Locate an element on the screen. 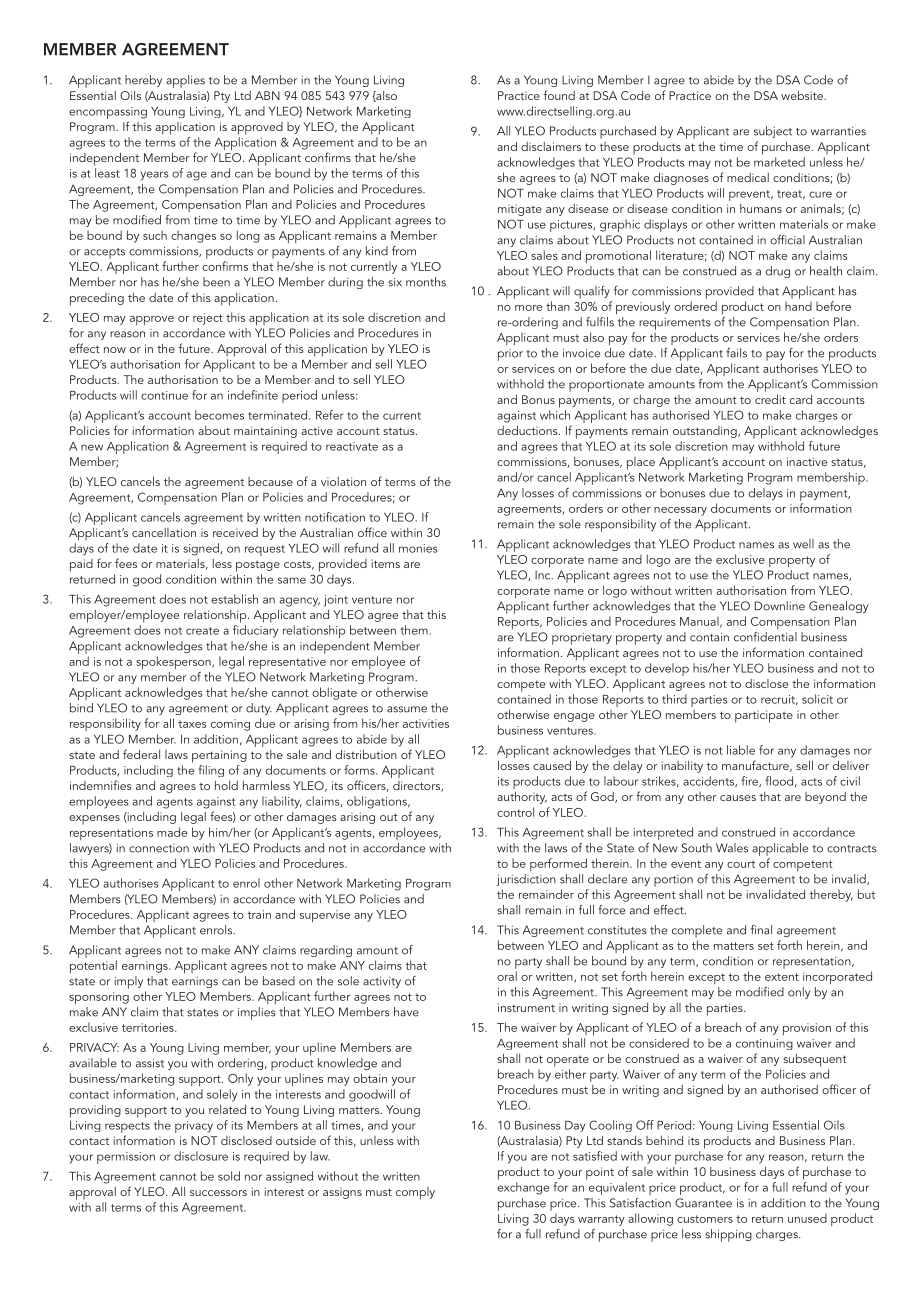 This screenshot has width=924, height=1308. becomes is located at coordinates (219, 415).
